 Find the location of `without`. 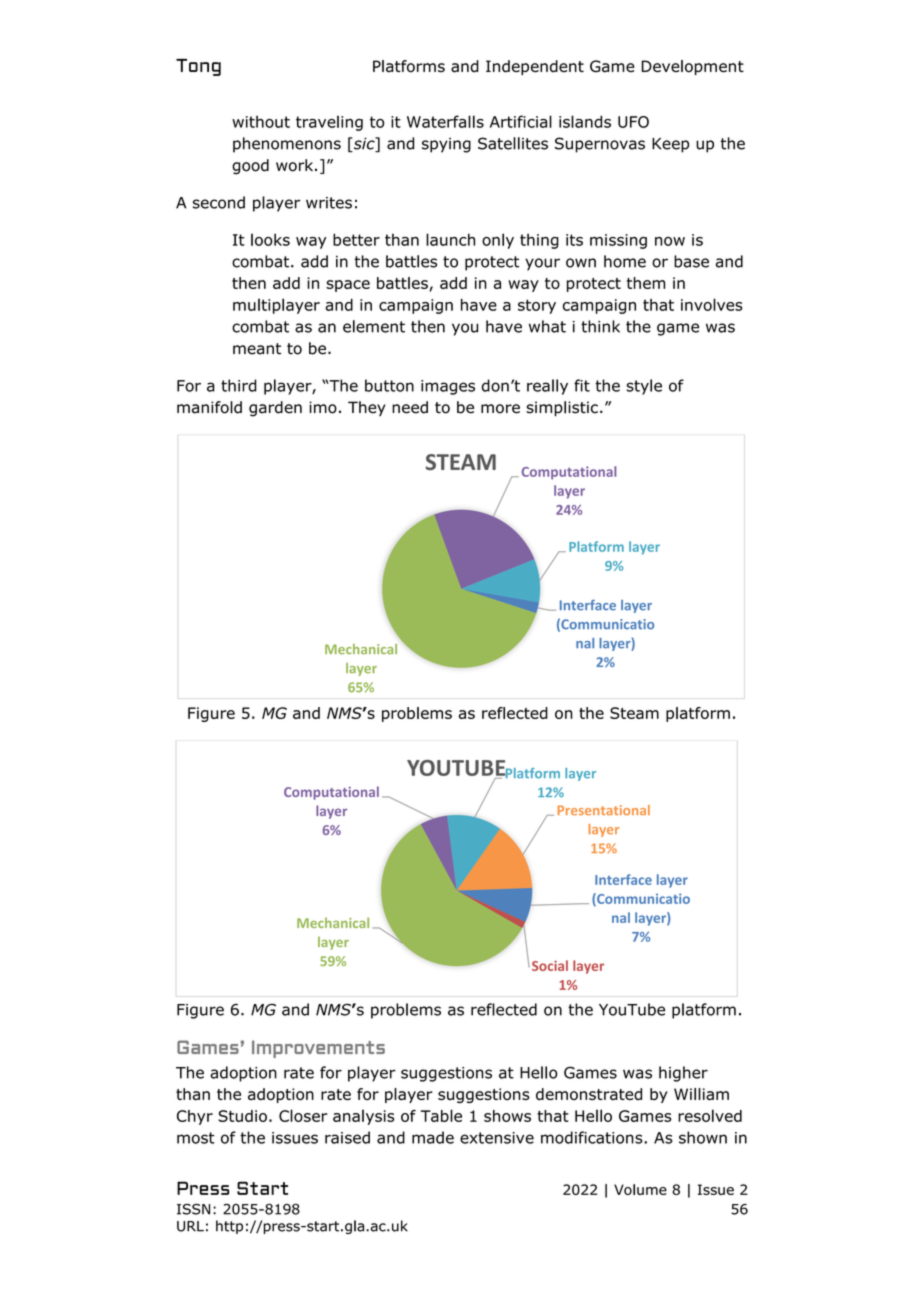

without is located at coordinates (261, 122).
